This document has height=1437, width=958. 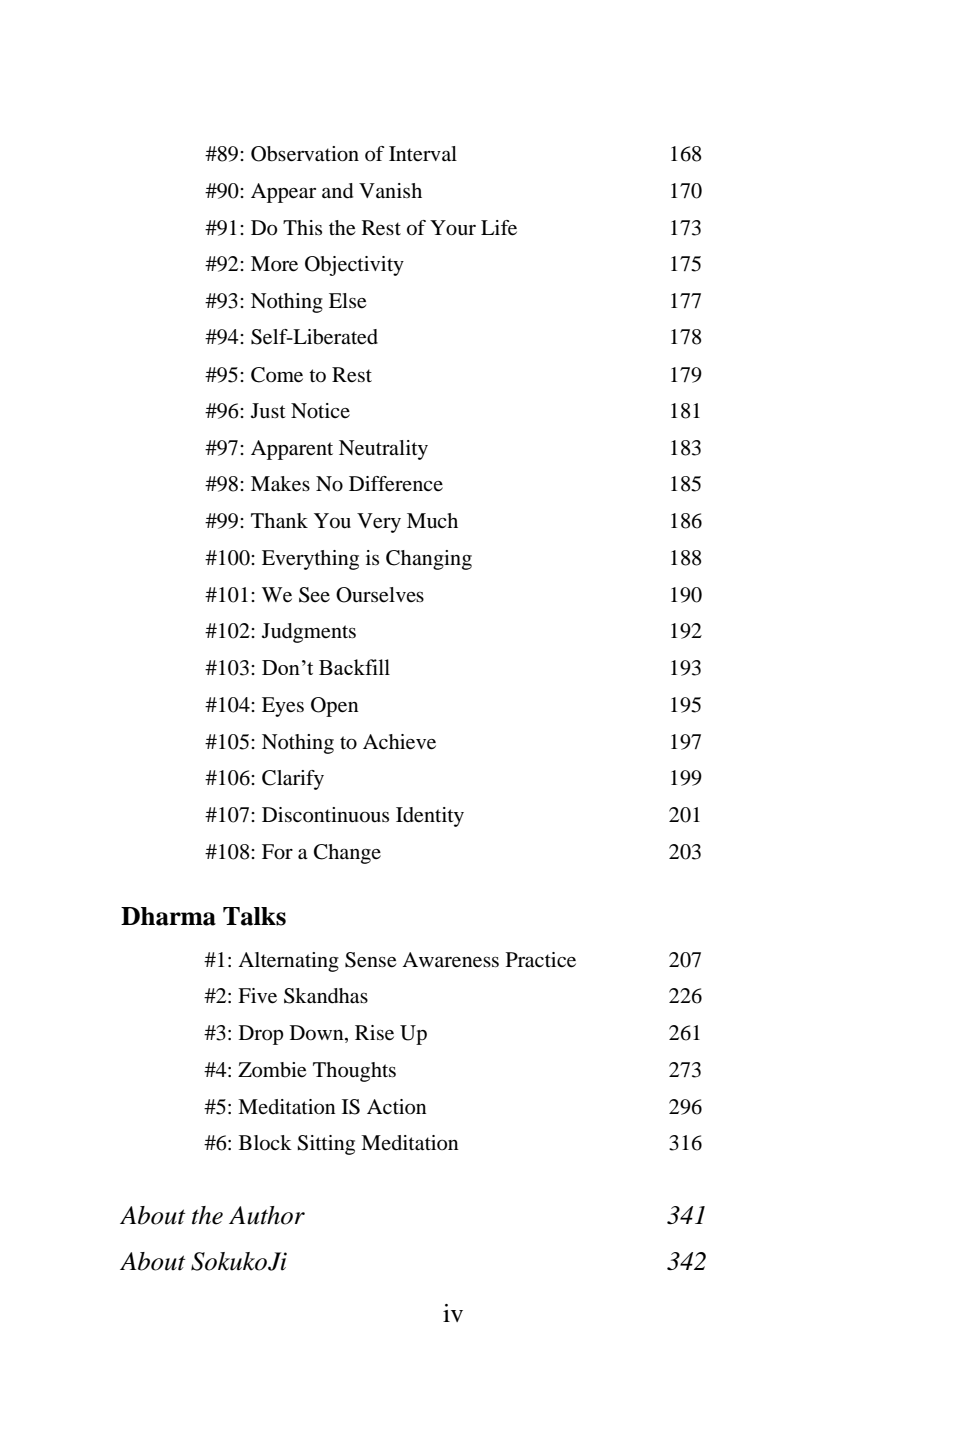 I want to click on Sitting, so click(x=326, y=1145).
